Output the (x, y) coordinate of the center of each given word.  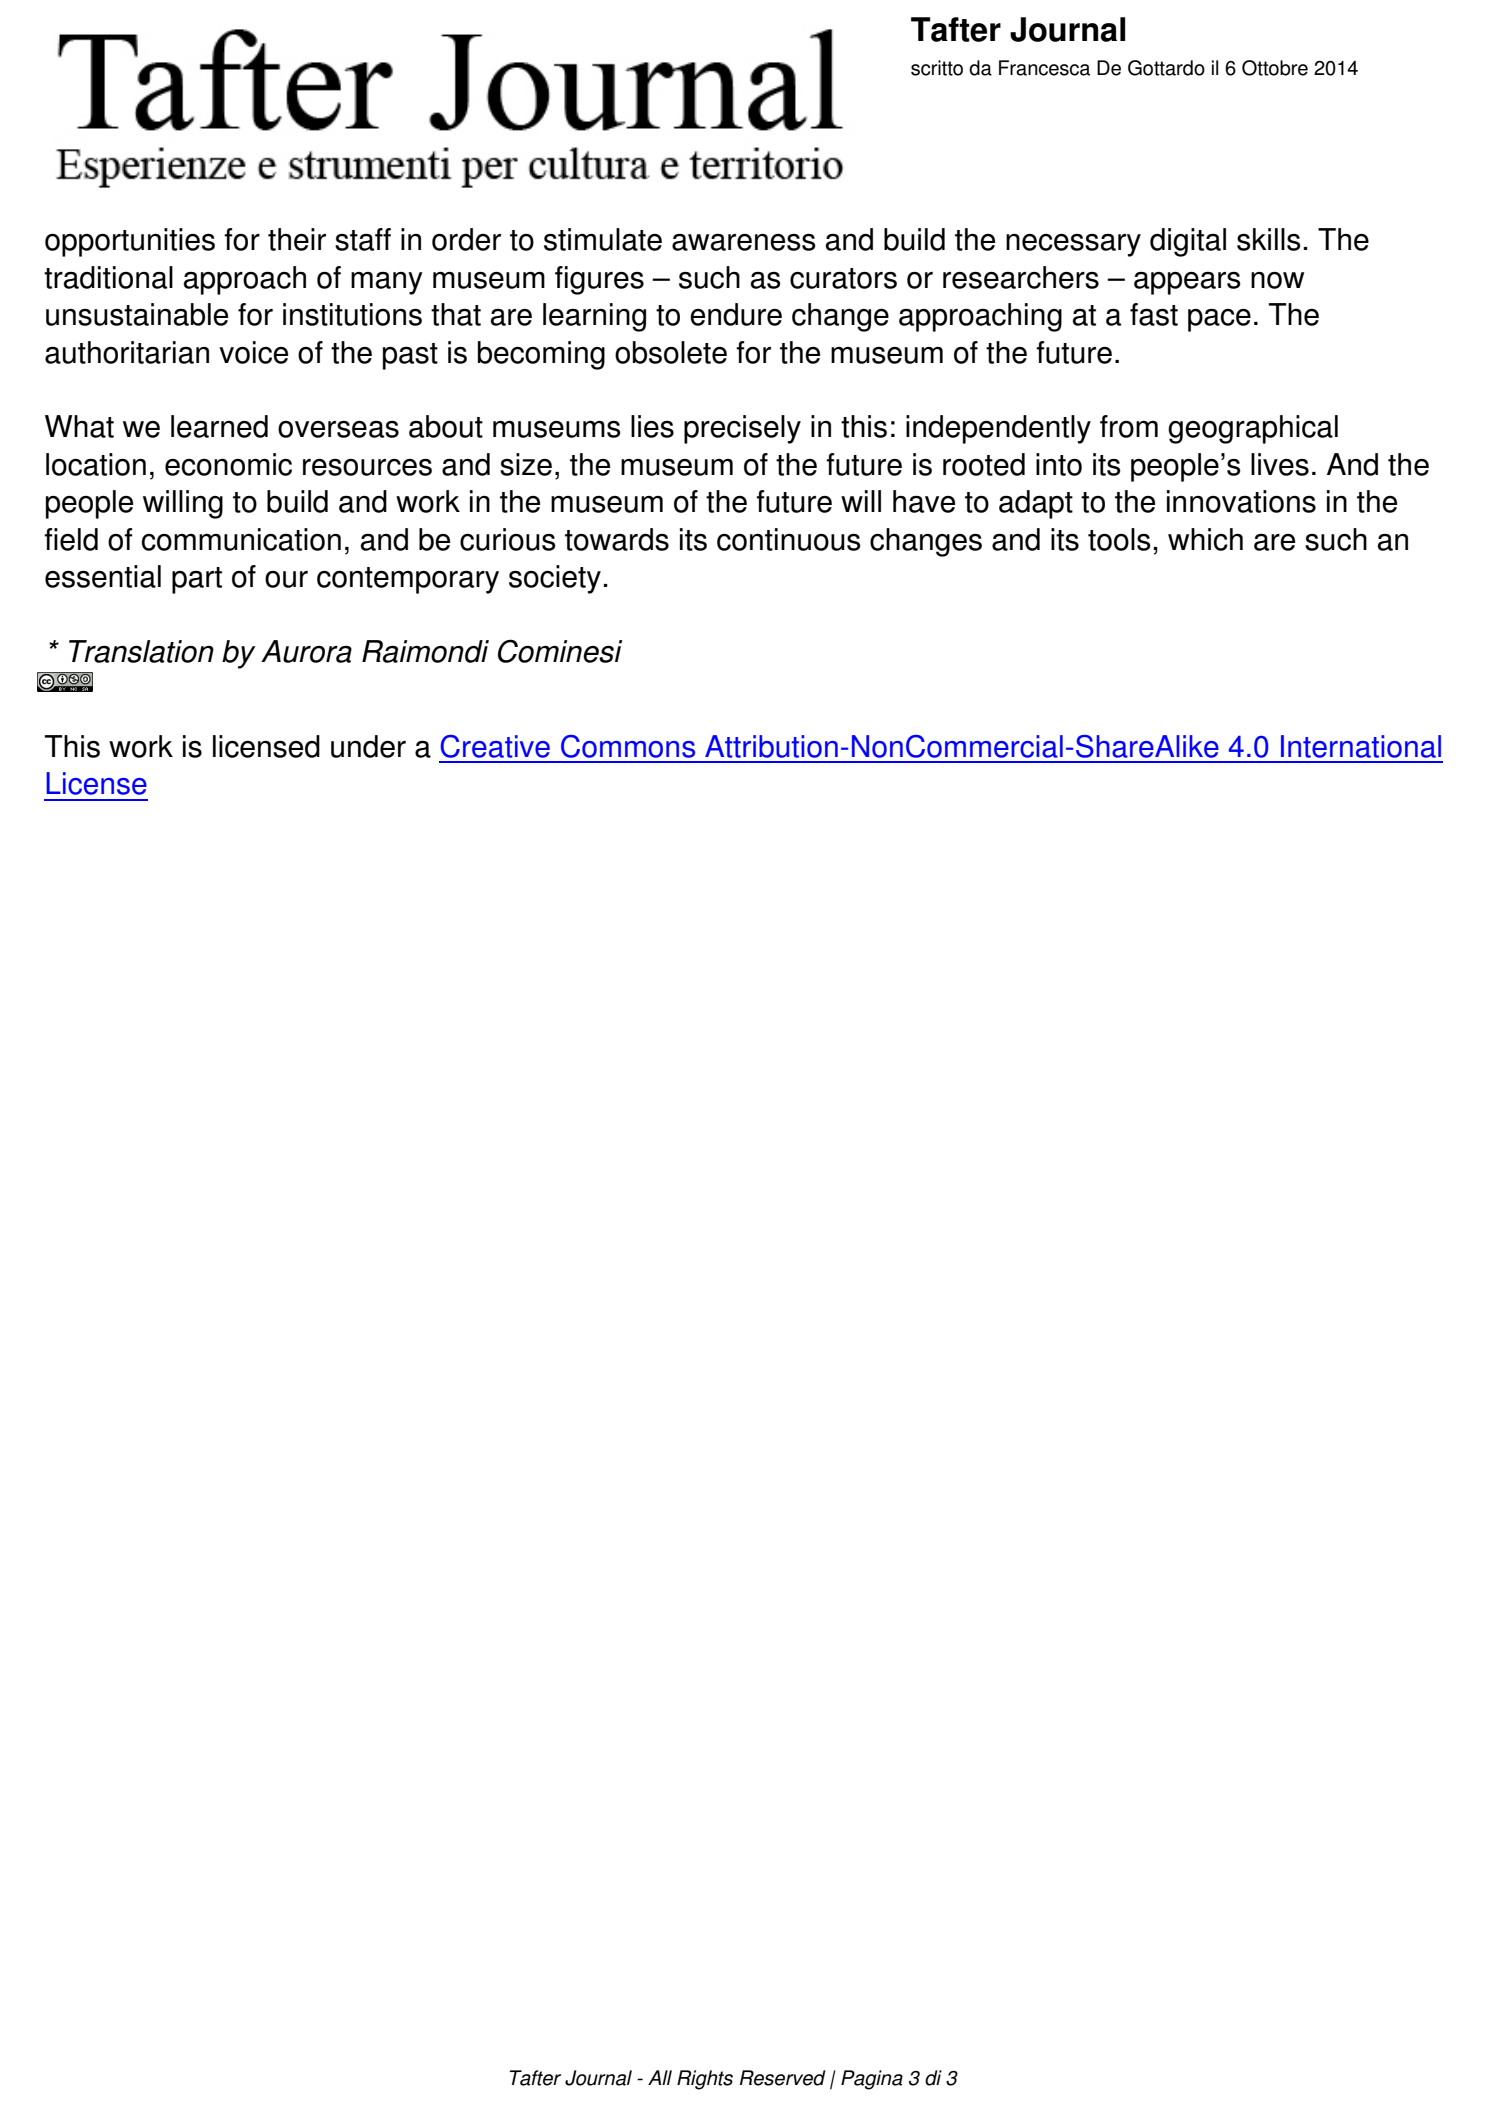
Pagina (872, 2080)
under (368, 746)
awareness (744, 242)
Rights (705, 2080)
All (660, 2077)
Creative (495, 746)
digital (1188, 242)
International (1361, 746)
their (297, 239)
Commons (628, 746)
